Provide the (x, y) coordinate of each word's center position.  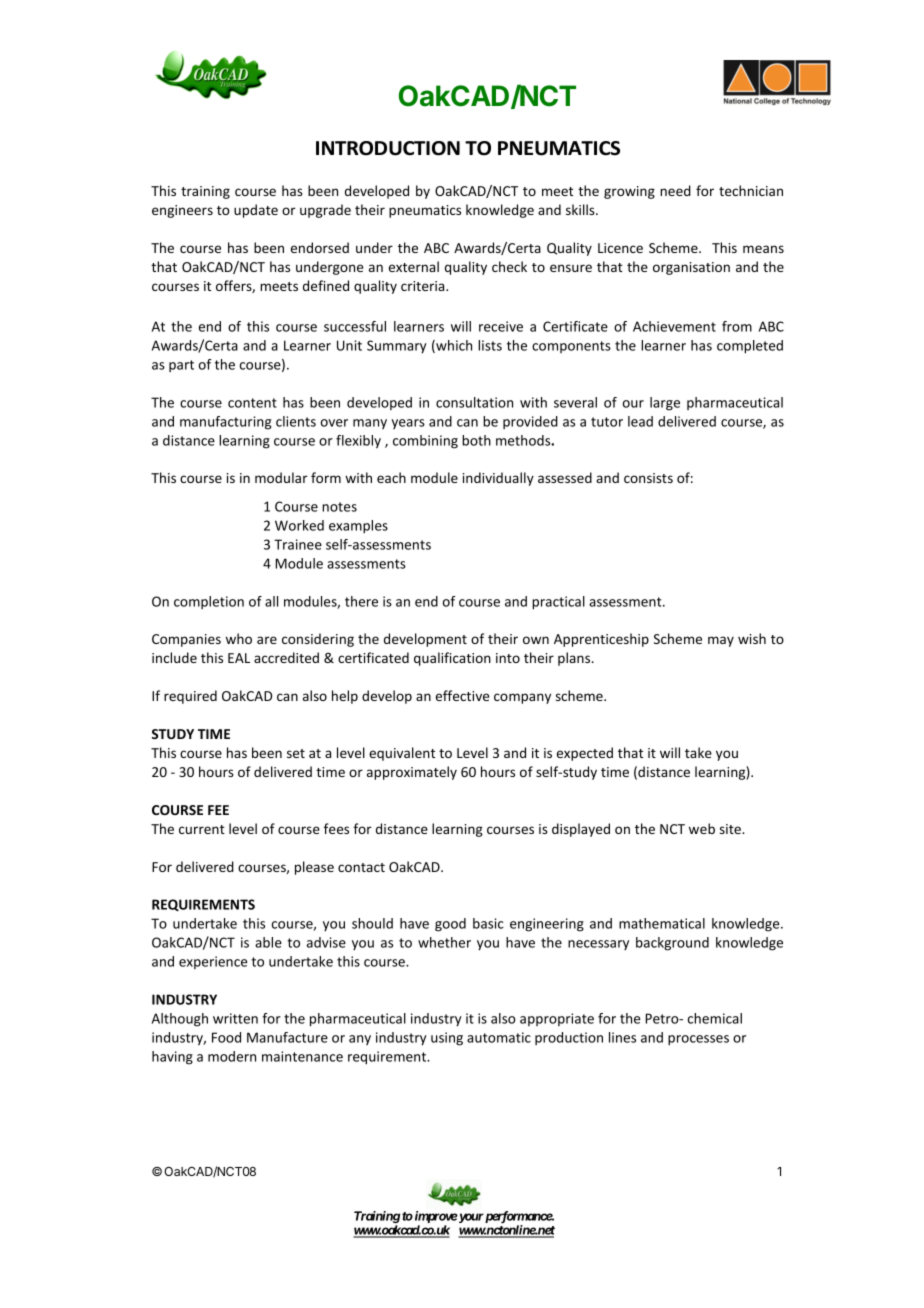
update (256, 211)
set (296, 753)
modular (281, 477)
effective (462, 695)
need (675, 190)
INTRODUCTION (388, 148)
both (476, 440)
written (235, 1018)
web (702, 828)
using (447, 1039)
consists (648, 478)
